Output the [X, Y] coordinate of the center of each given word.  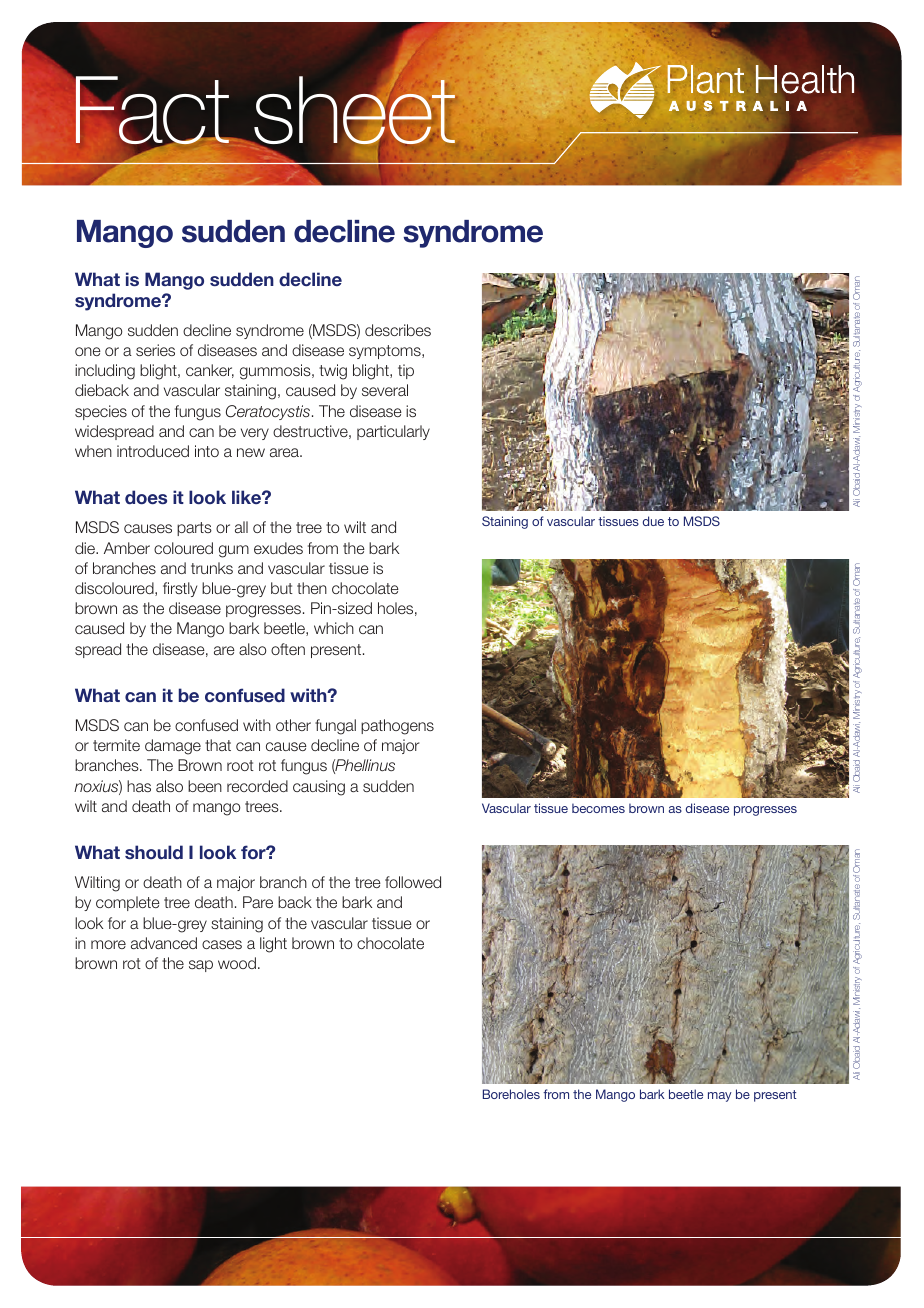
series [155, 350]
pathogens [397, 727]
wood [237, 963]
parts [194, 529]
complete [128, 903]
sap [201, 966]
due [653, 521]
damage [173, 747]
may [720, 1097]
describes [398, 330]
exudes [278, 548]
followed [413, 882]
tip [406, 371]
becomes [598, 808]
